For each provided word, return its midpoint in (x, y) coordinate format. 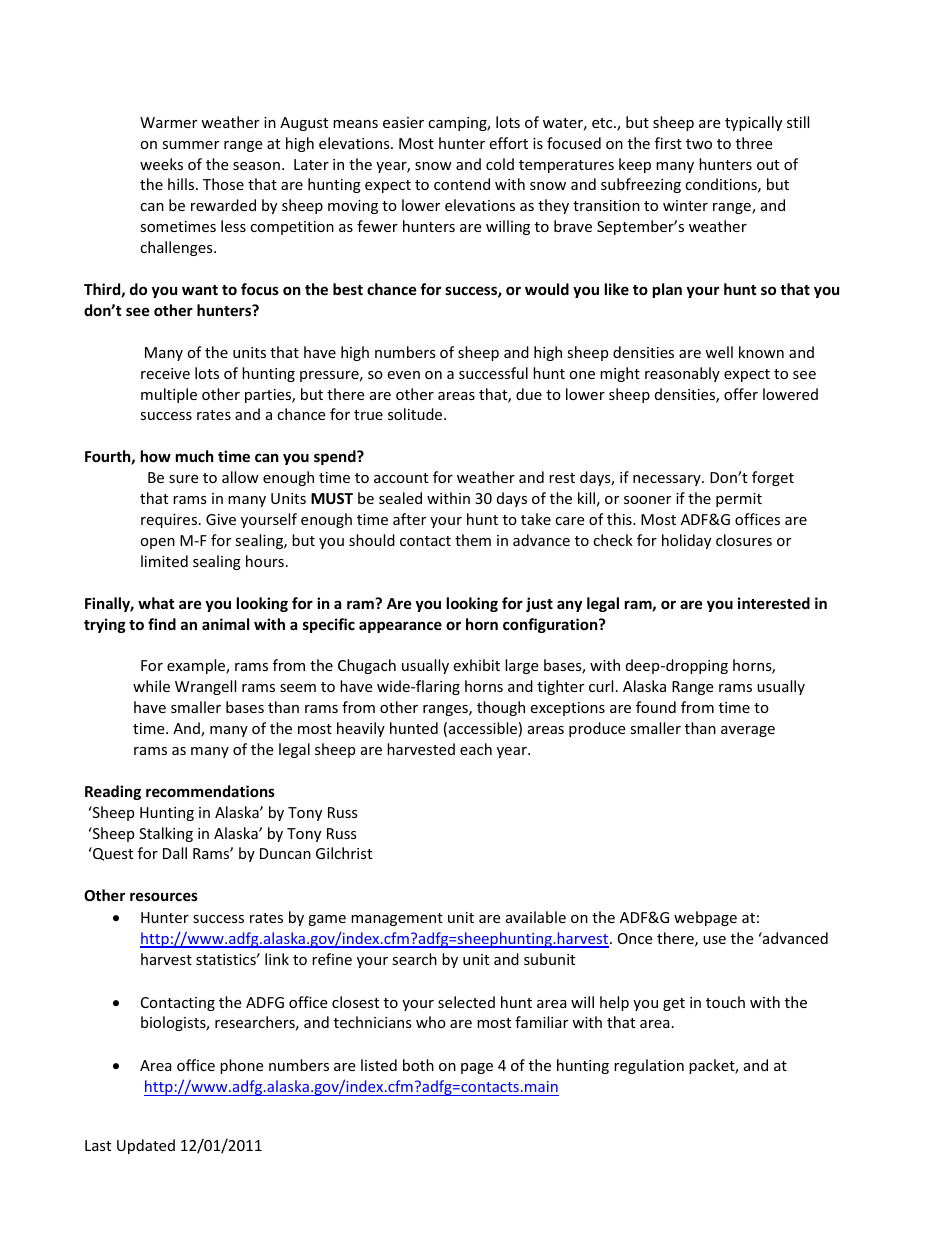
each (476, 749)
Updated (146, 1146)
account (401, 478)
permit (739, 500)
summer (190, 145)
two (699, 144)
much (195, 456)
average (748, 731)
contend (462, 184)
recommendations (210, 791)
